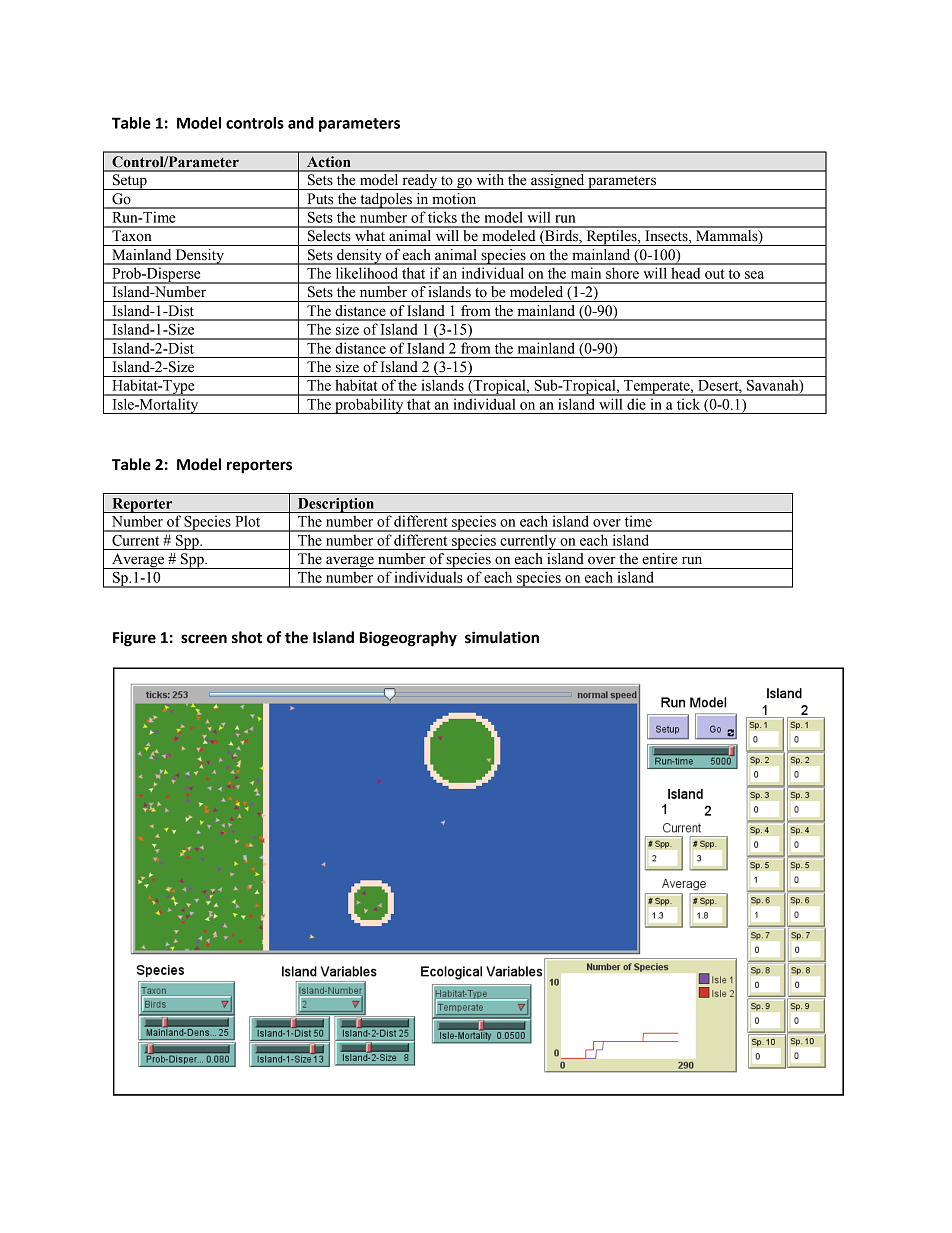  I want to click on Description, so click(335, 505).
